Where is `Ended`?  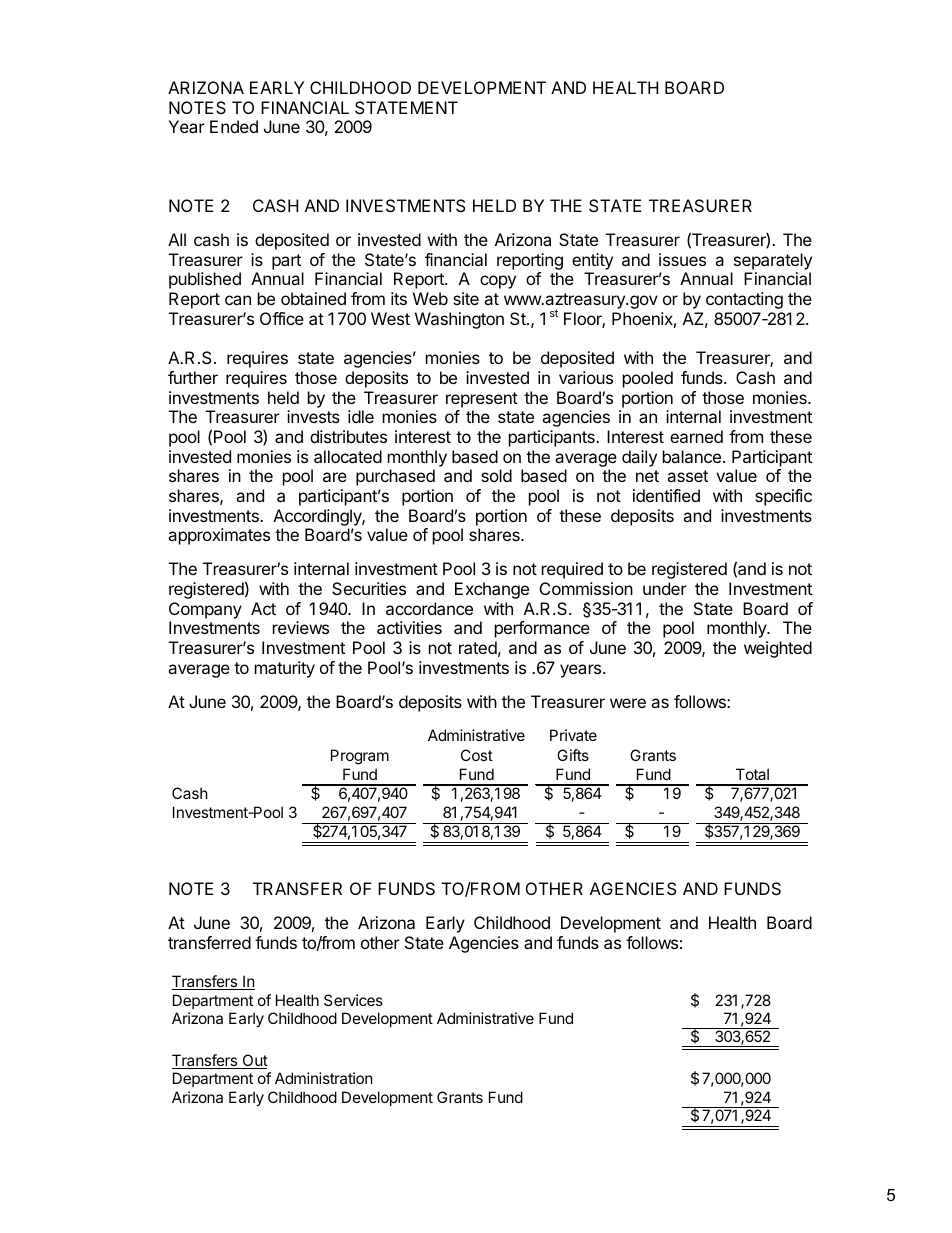
Ended is located at coordinates (234, 126).
